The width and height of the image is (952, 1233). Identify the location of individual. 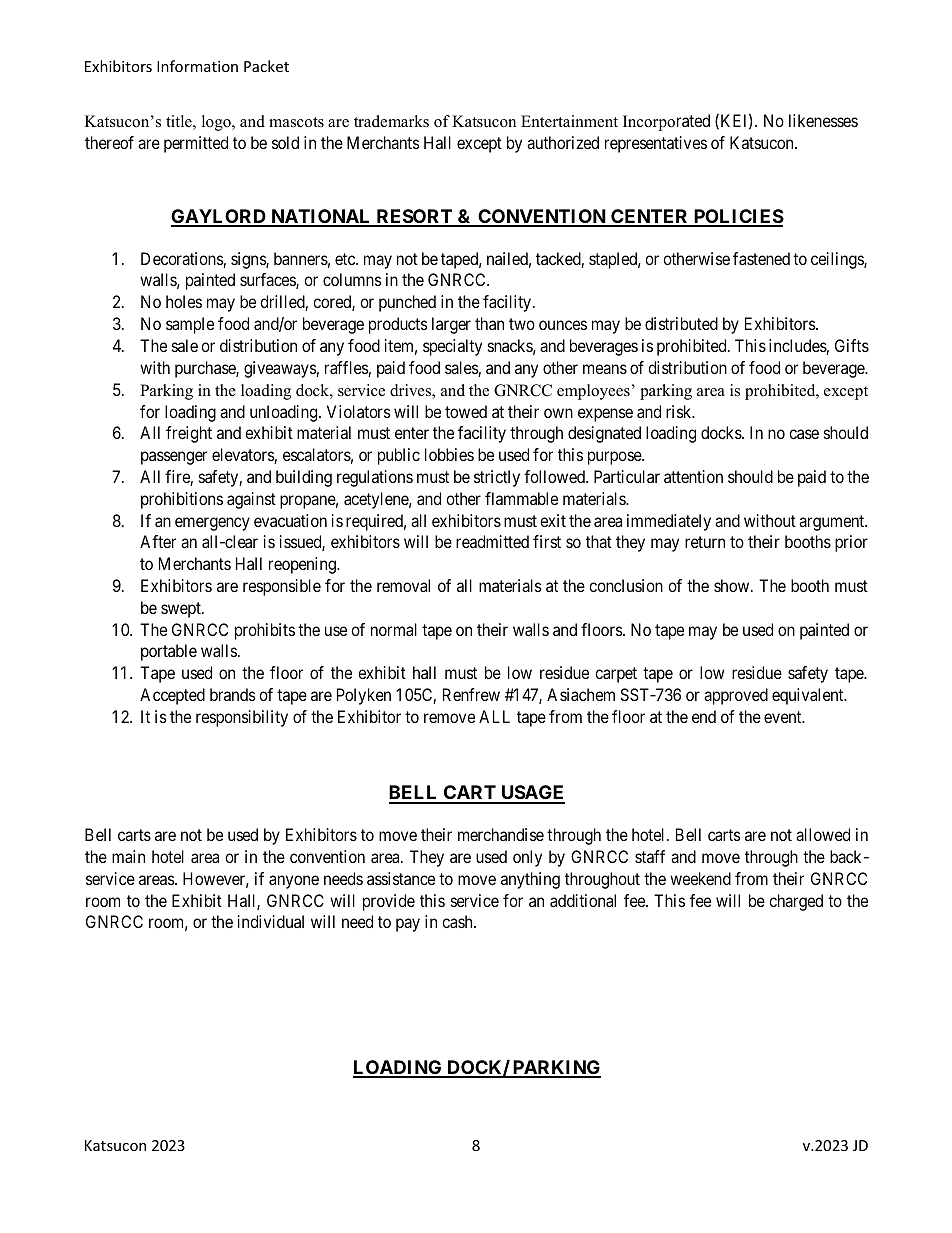
(271, 921).
